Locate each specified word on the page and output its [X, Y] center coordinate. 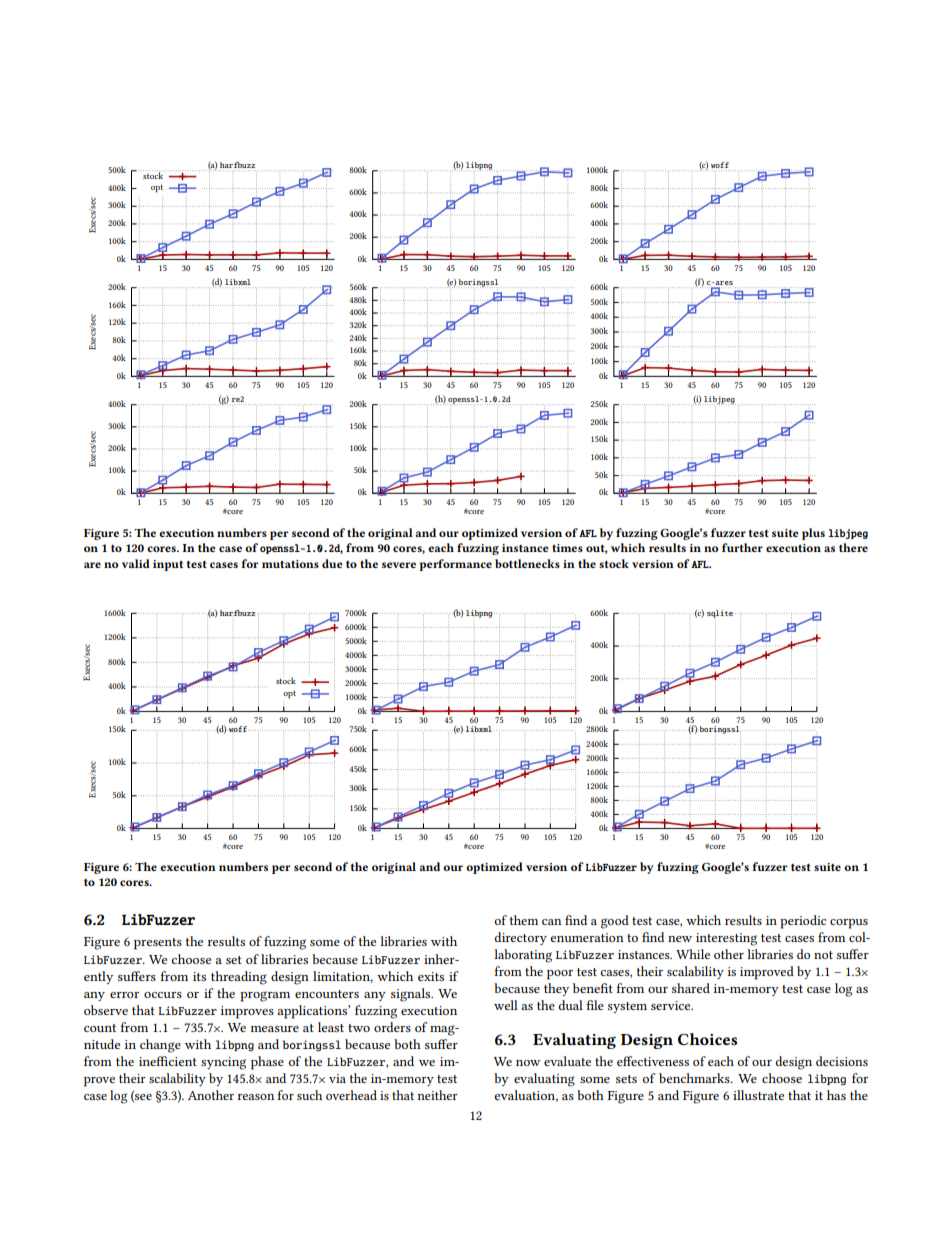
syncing [223, 1063]
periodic [803, 922]
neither [437, 1095]
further [742, 547]
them [523, 920]
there [853, 547]
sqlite [719, 614]
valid [136, 563]
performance [455, 565]
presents [158, 944]
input [168, 565]
